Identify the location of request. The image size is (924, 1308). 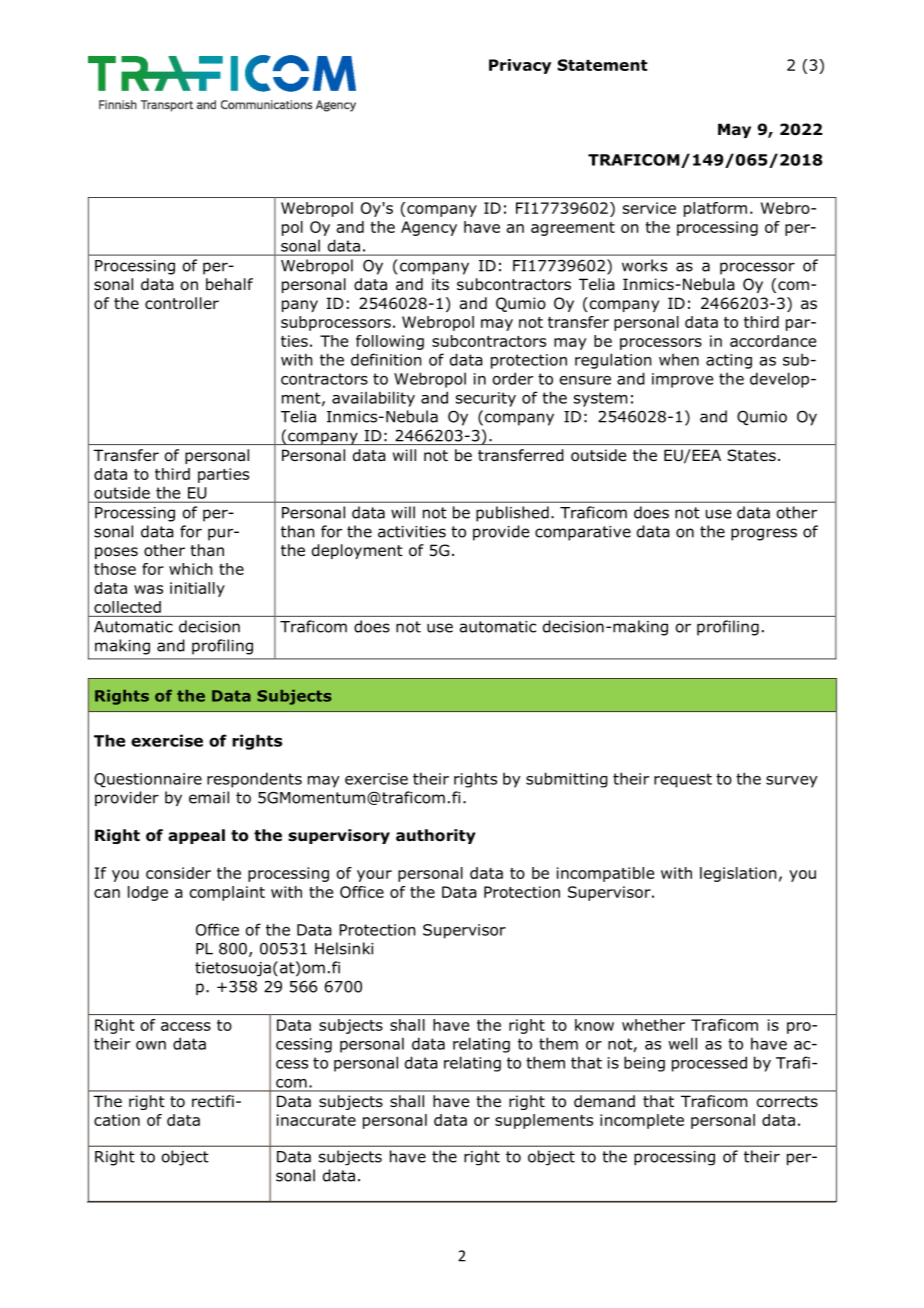
(683, 780).
